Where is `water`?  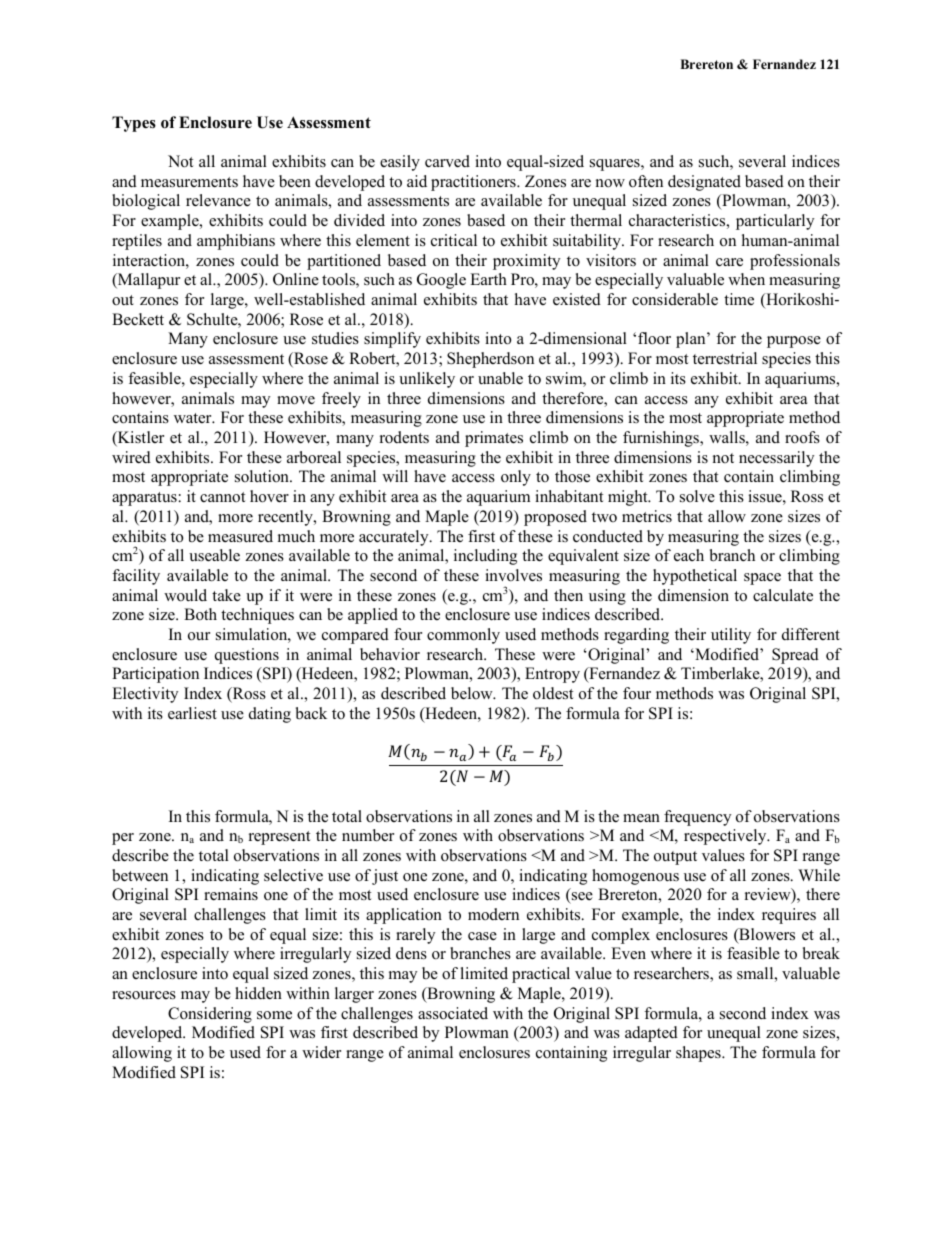 water is located at coordinates (194, 418).
